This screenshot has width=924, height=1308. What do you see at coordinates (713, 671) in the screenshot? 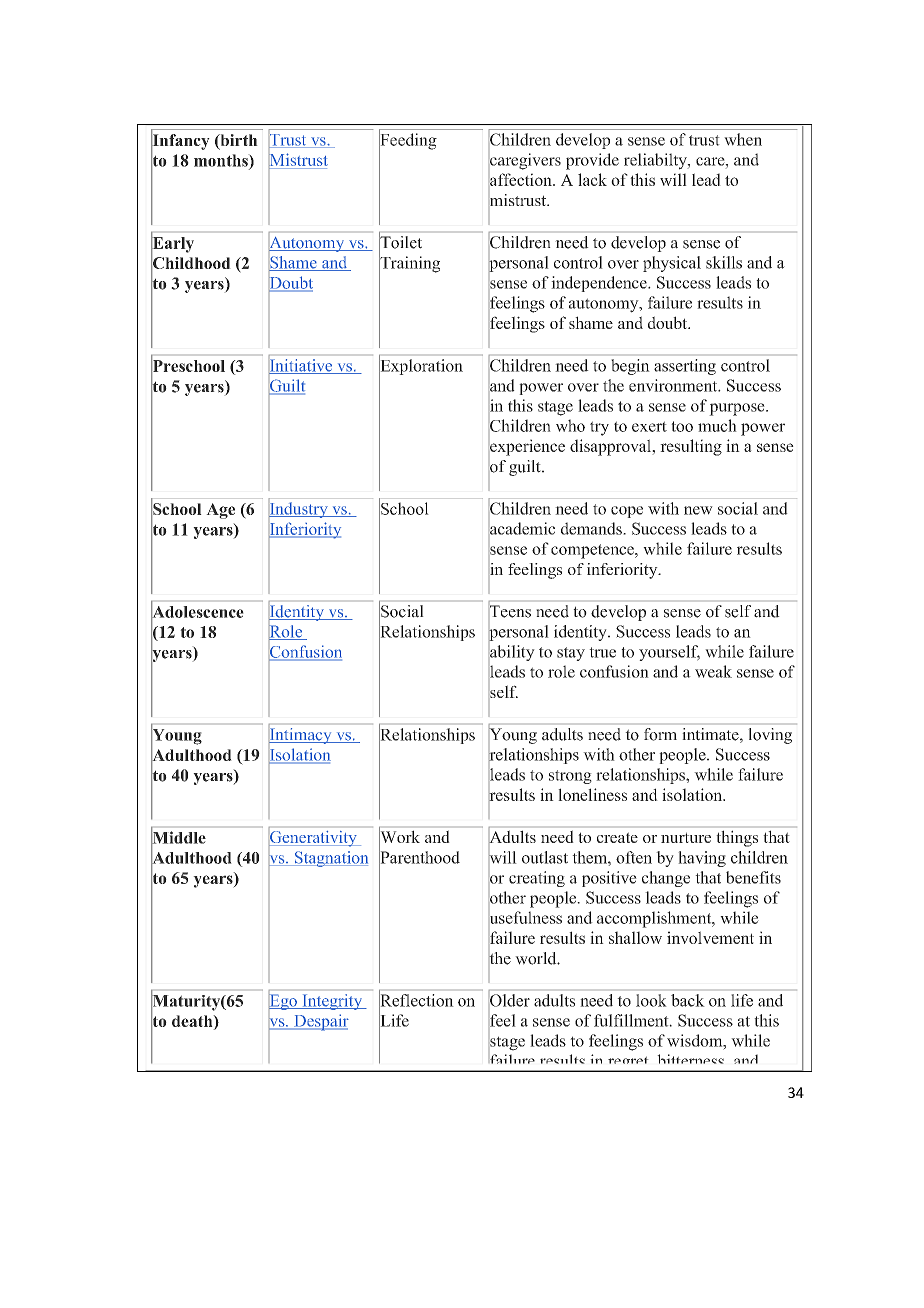
I see `weak` at bounding box center [713, 671].
